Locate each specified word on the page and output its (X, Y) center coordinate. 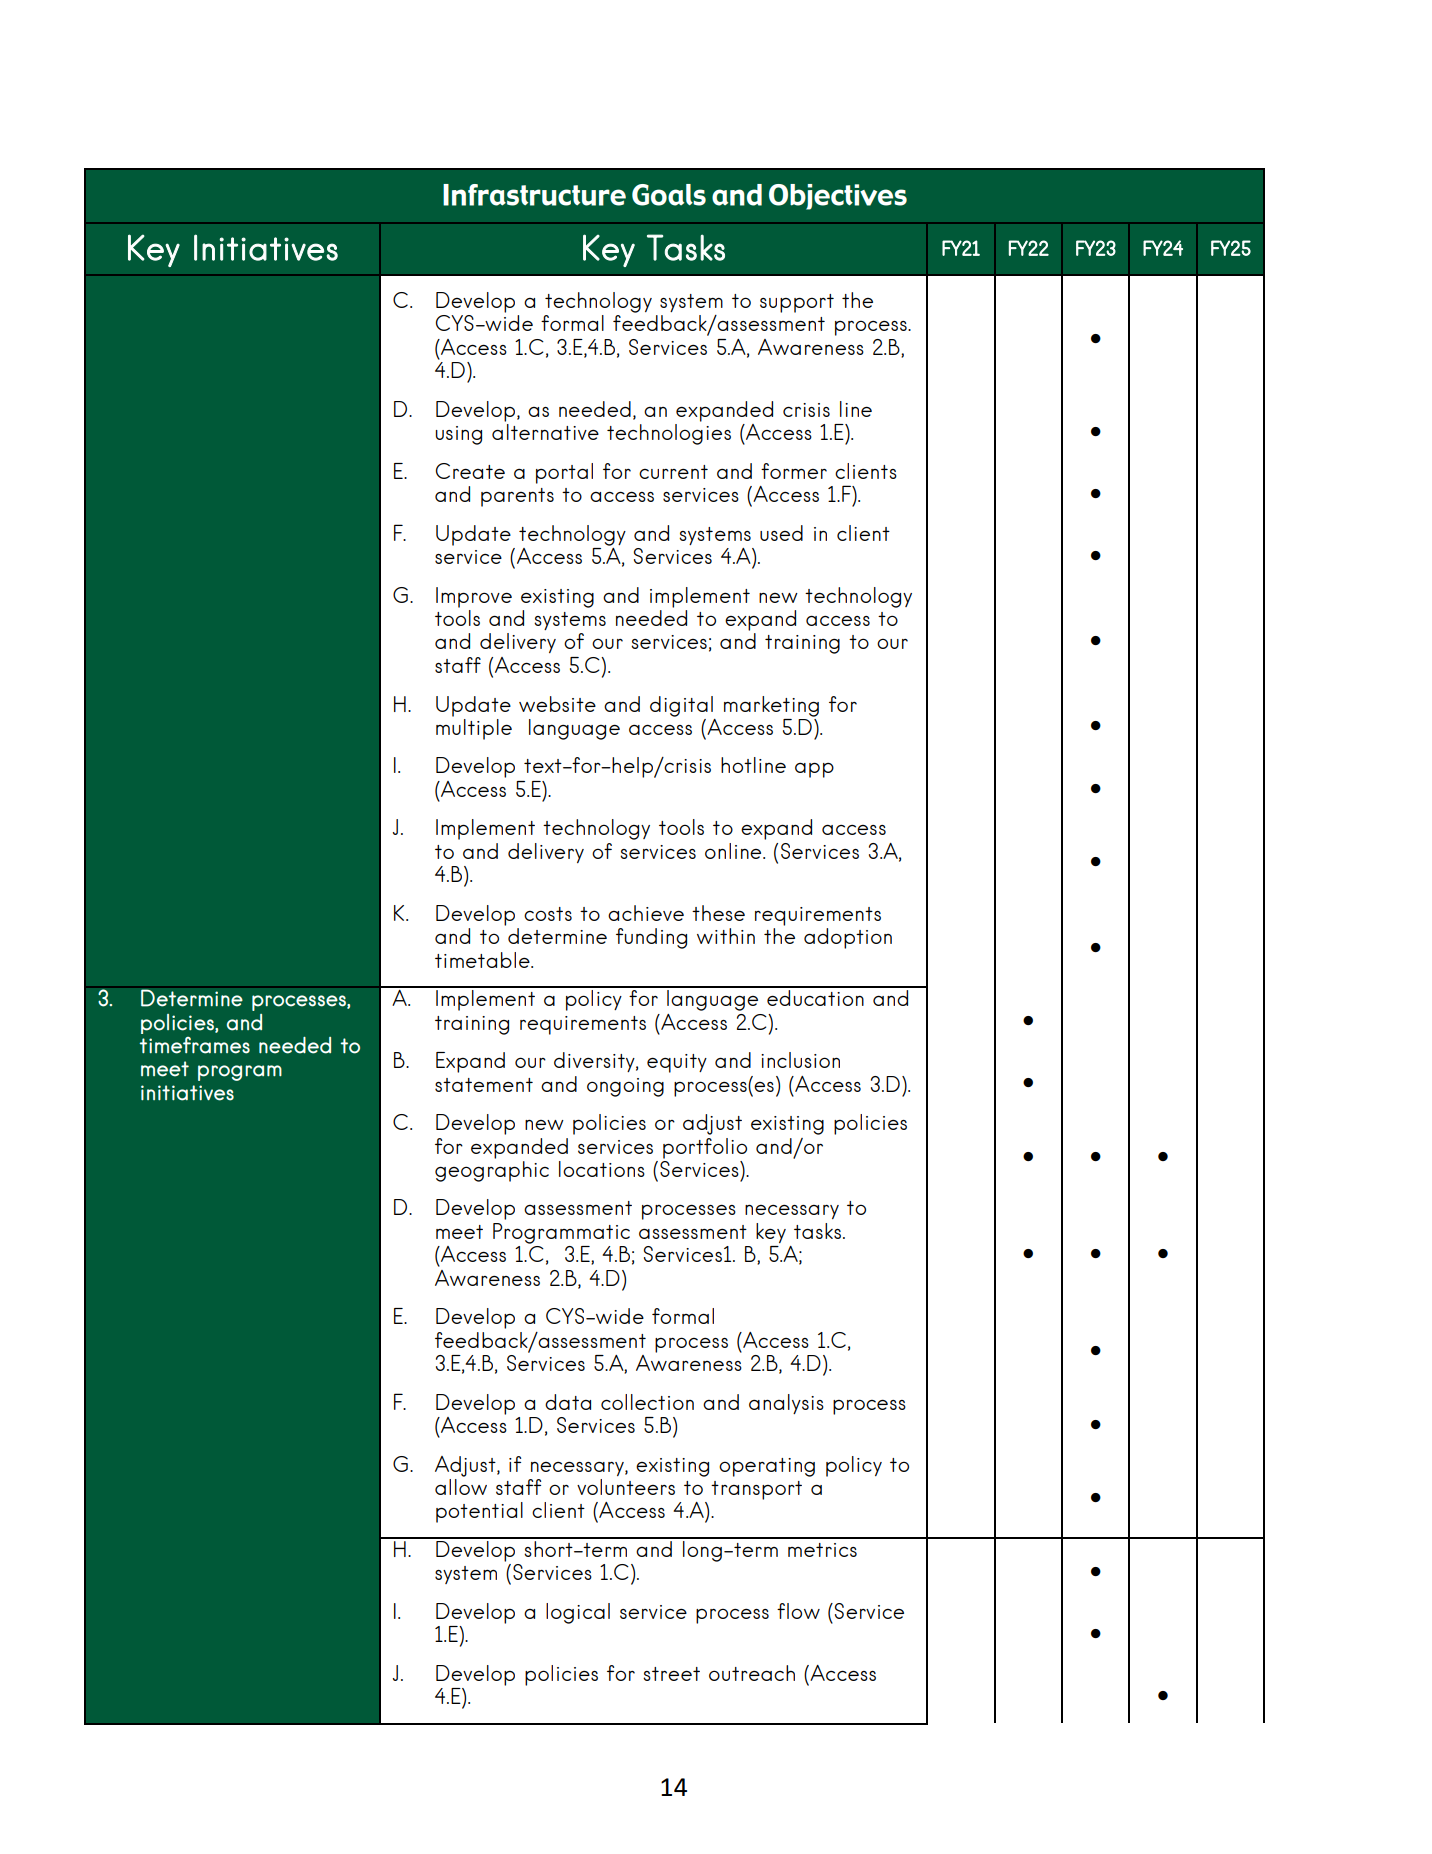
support (797, 303)
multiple (474, 728)
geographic (492, 1171)
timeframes (194, 1045)
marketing (771, 706)
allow (461, 1487)
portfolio (705, 1148)
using (459, 435)
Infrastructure (534, 195)
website (557, 704)
